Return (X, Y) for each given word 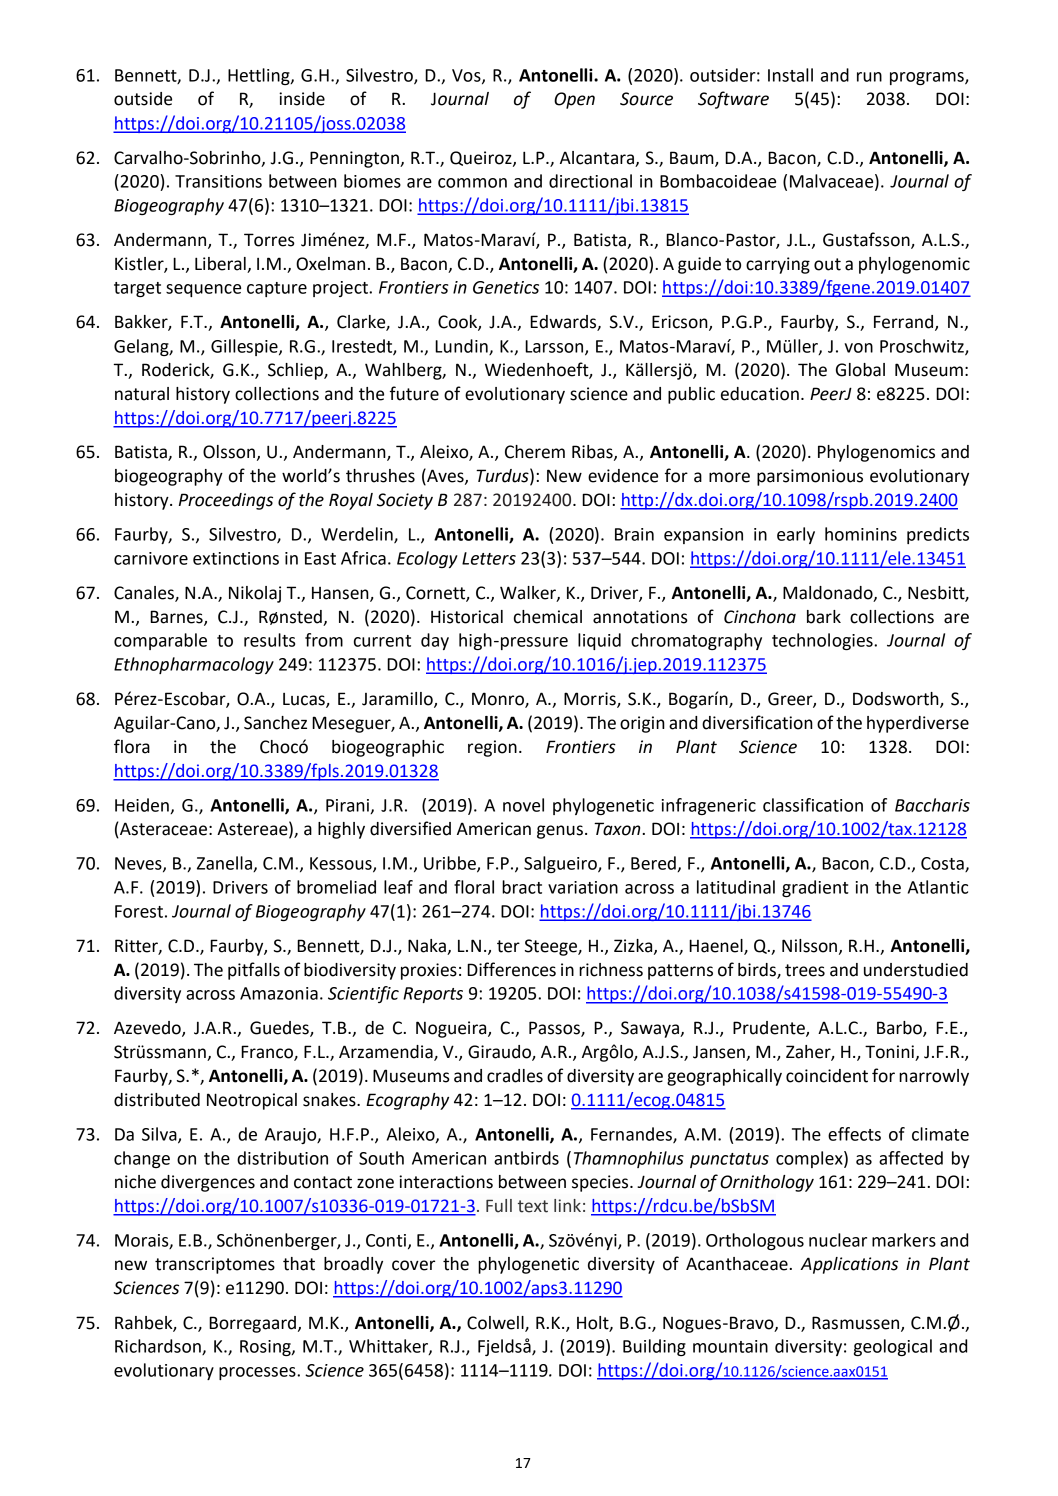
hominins (861, 534)
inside (302, 99)
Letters (489, 558)
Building (654, 1347)
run (869, 77)
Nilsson (809, 946)
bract (522, 887)
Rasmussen (857, 1324)
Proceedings (226, 501)
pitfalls (254, 971)
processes (258, 1373)
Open (574, 100)
